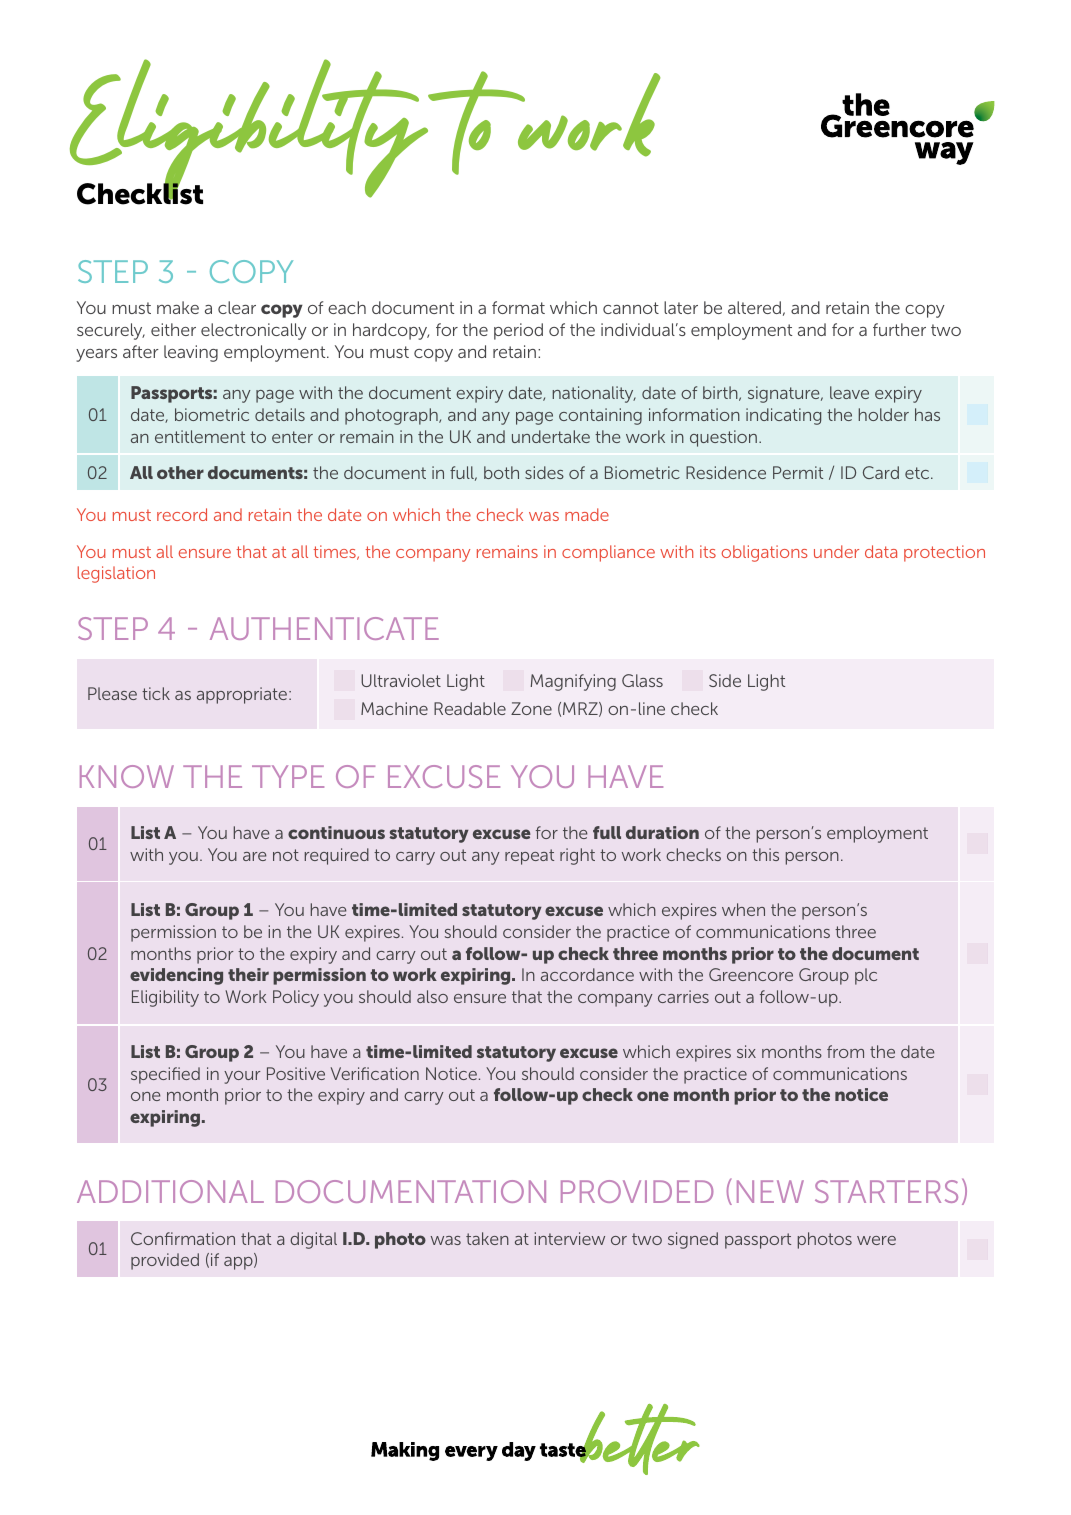 The height and width of the screenshot is (1515, 1071). Describe the element at coordinates (127, 776) in the screenshot. I see `KNOW` at that location.
